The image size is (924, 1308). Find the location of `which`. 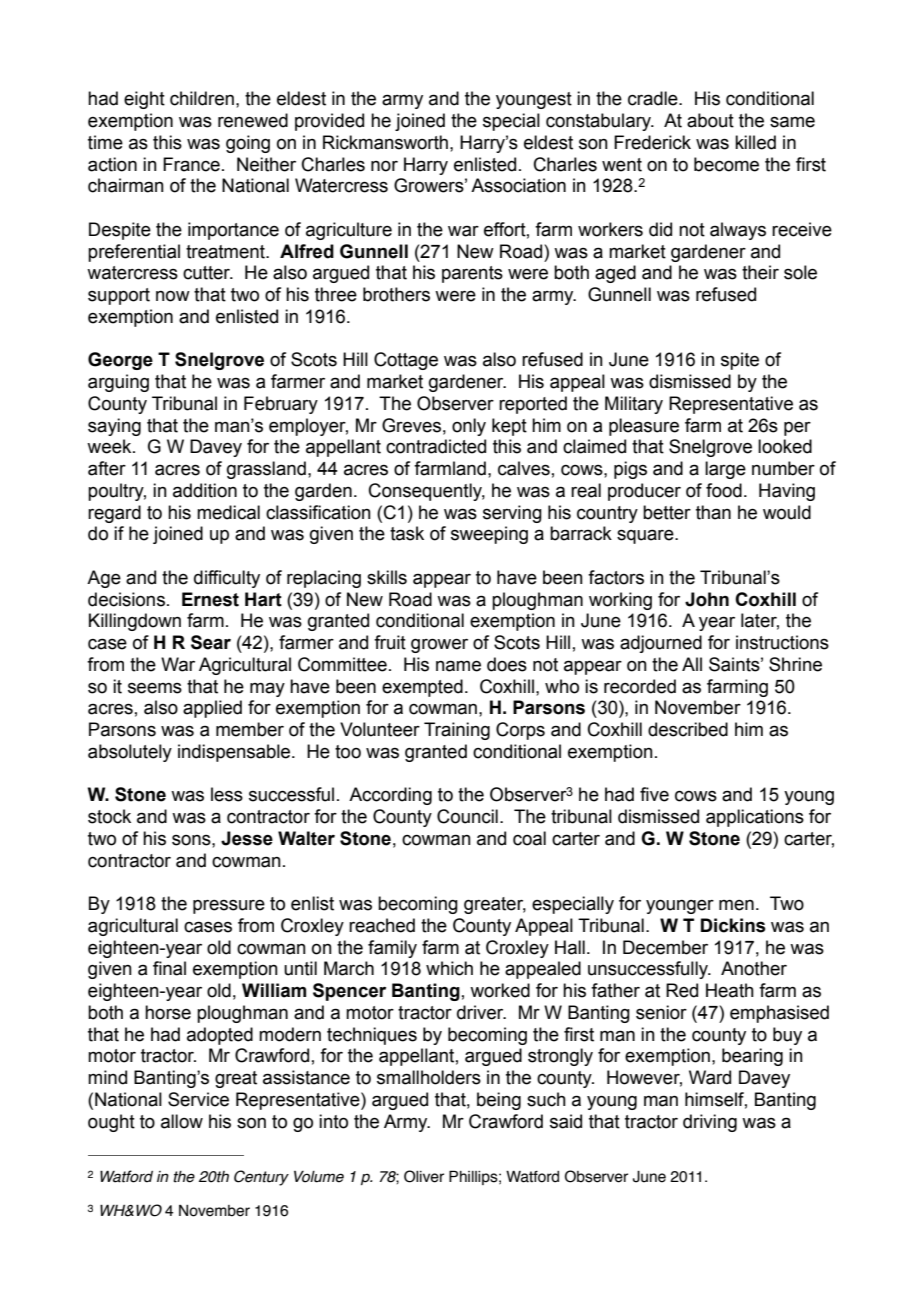

which is located at coordinates (449, 968).
